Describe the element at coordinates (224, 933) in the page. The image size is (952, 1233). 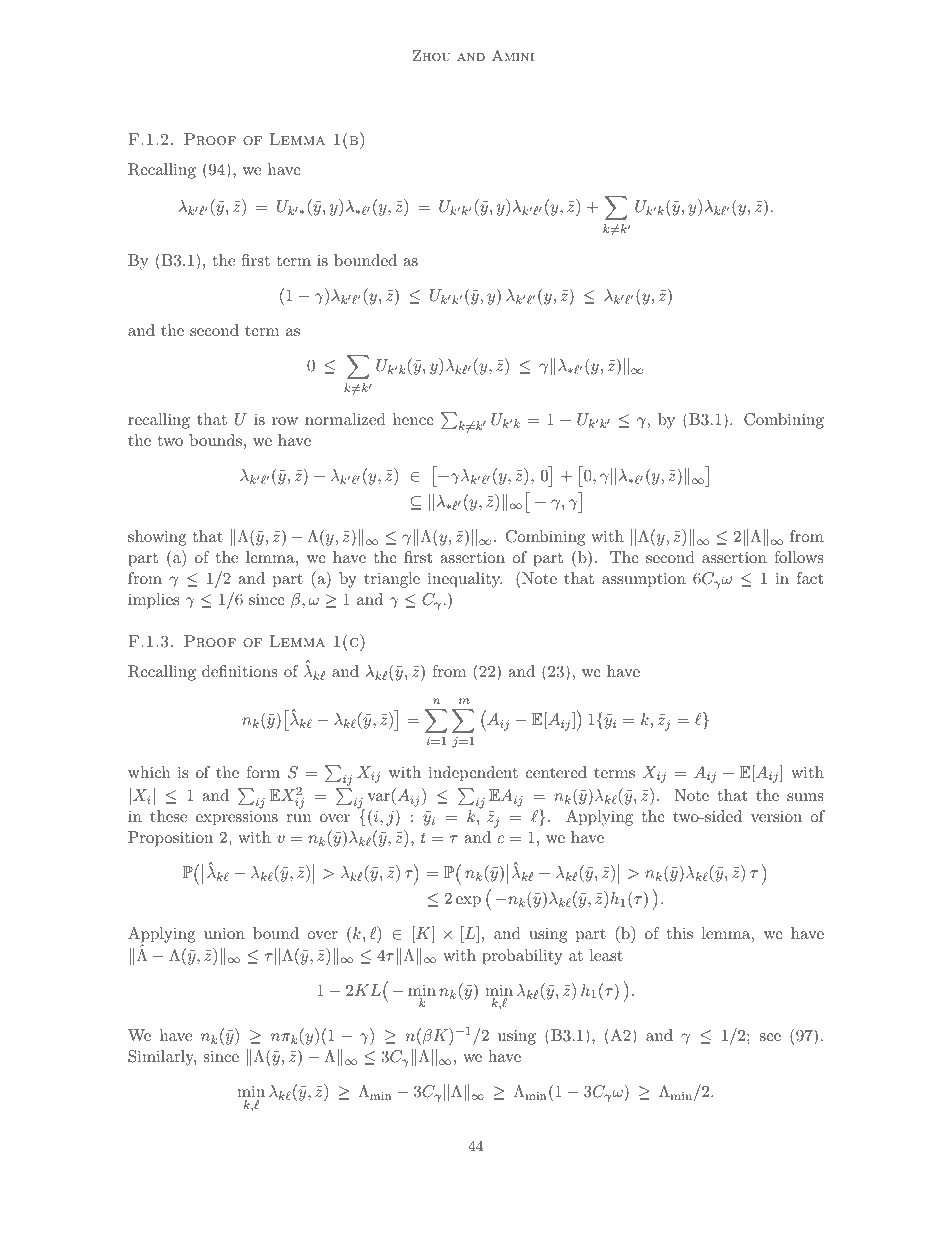
I see `union` at that location.
